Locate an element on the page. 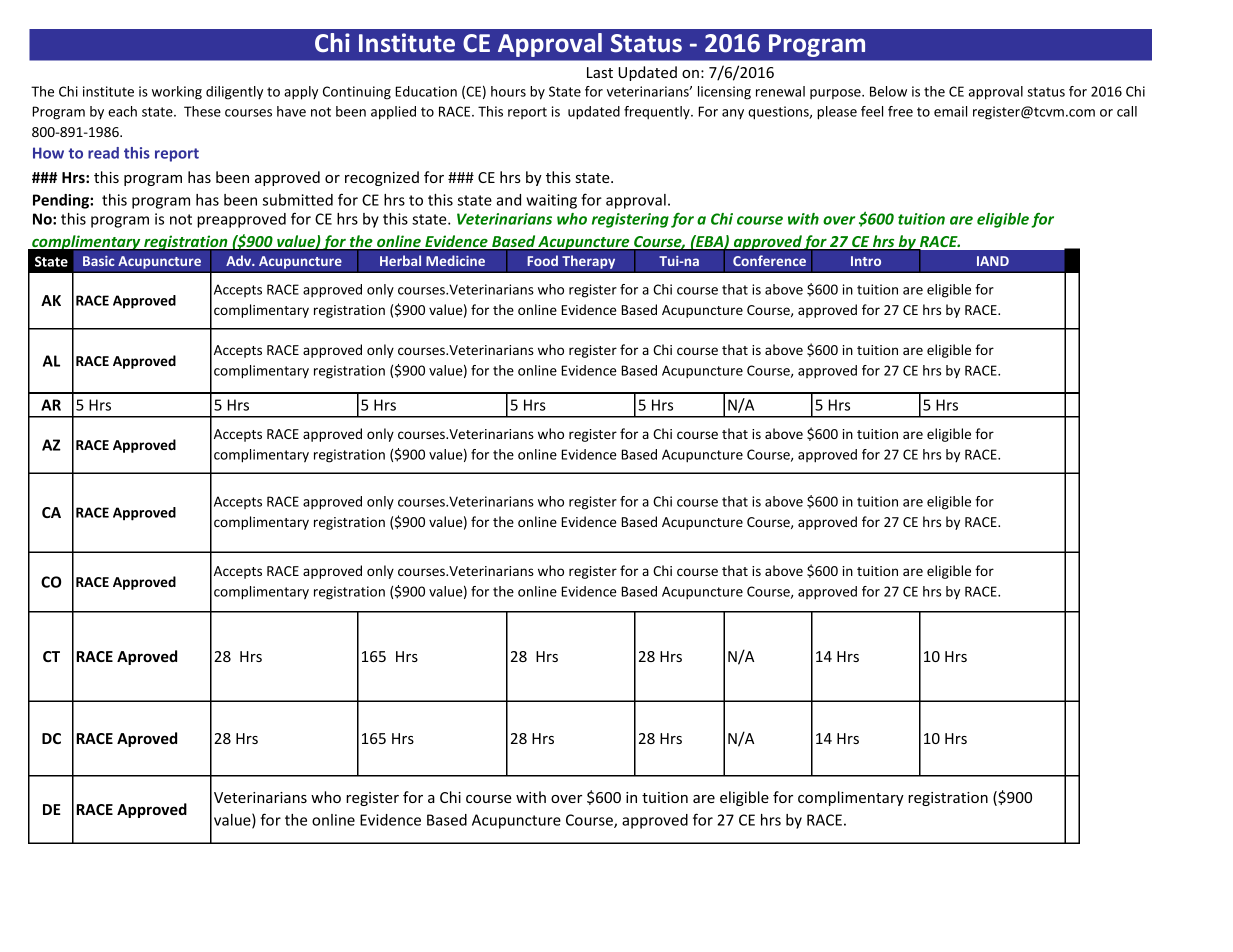 The width and height of the page is (1233, 952). Below is located at coordinates (888, 91).
